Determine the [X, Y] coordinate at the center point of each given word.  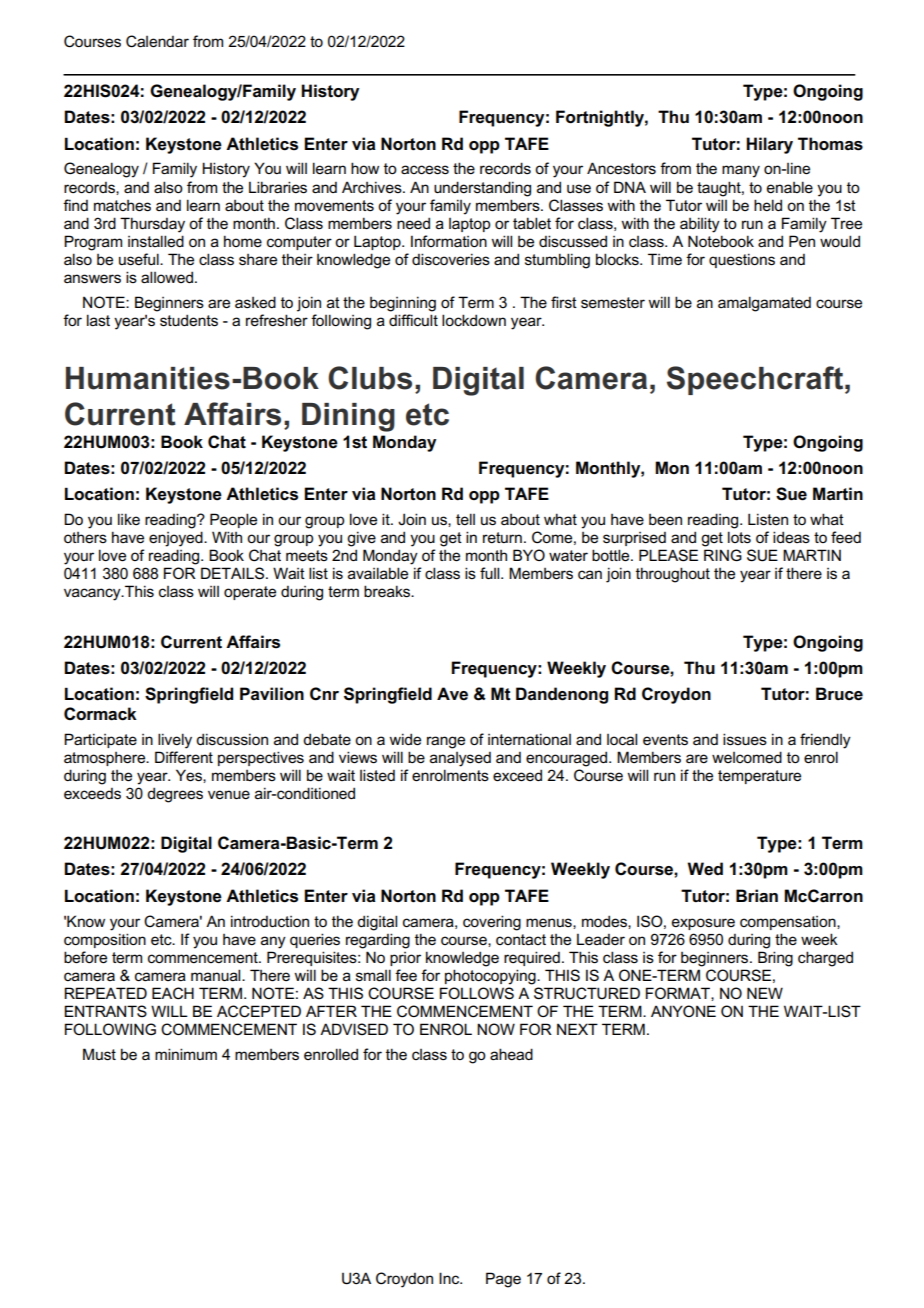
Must [99, 1054]
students [189, 320]
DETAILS [232, 573]
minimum [186, 1054]
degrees [175, 795]
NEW [765, 993]
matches [122, 206]
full [491, 573]
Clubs [370, 378]
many [741, 171]
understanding [482, 189]
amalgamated [764, 304]
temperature [759, 777]
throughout [673, 575]
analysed [460, 759]
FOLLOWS [477, 993]
